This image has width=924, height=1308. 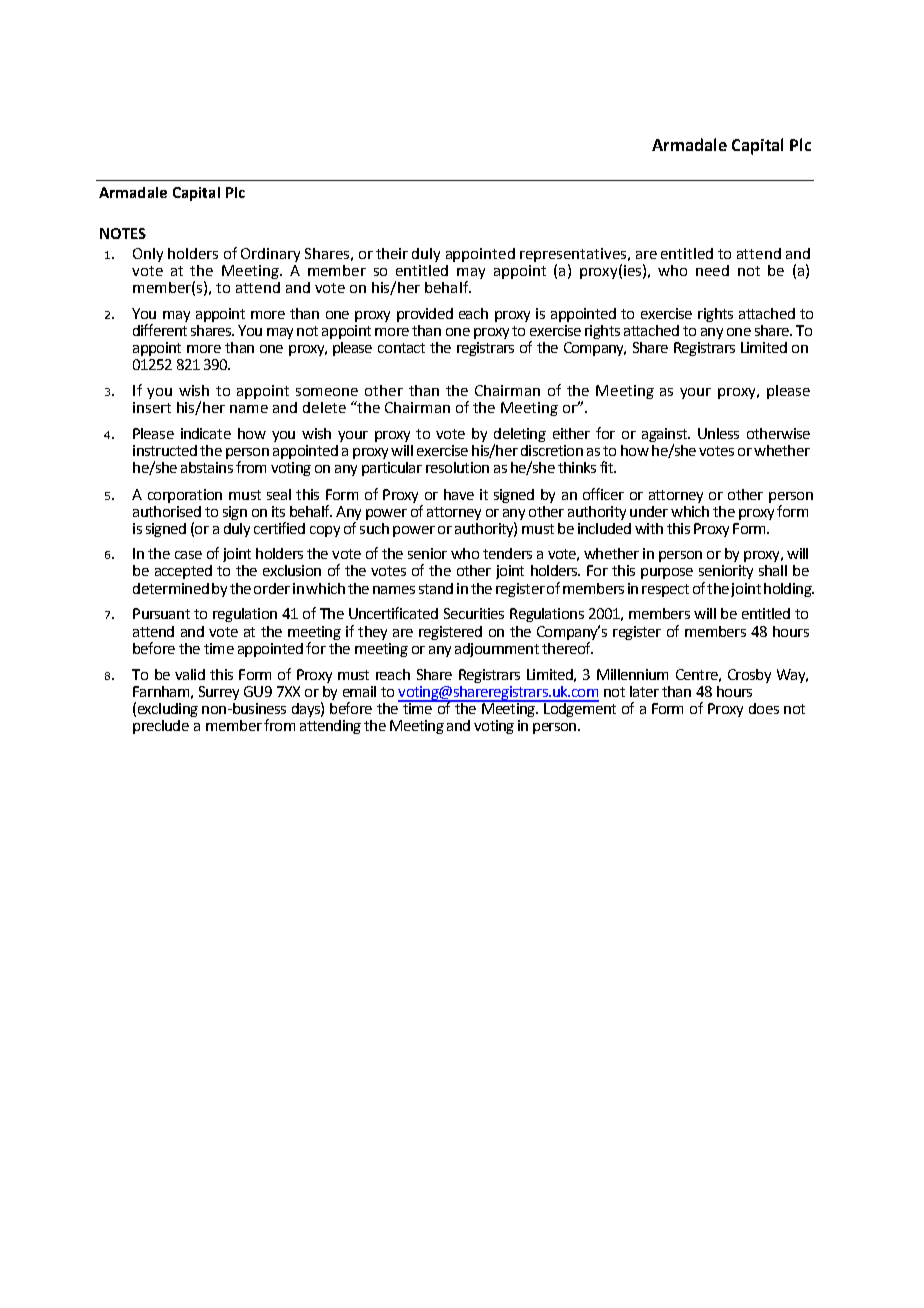 What do you see at coordinates (359, 691) in the image?
I see `email` at bounding box center [359, 691].
